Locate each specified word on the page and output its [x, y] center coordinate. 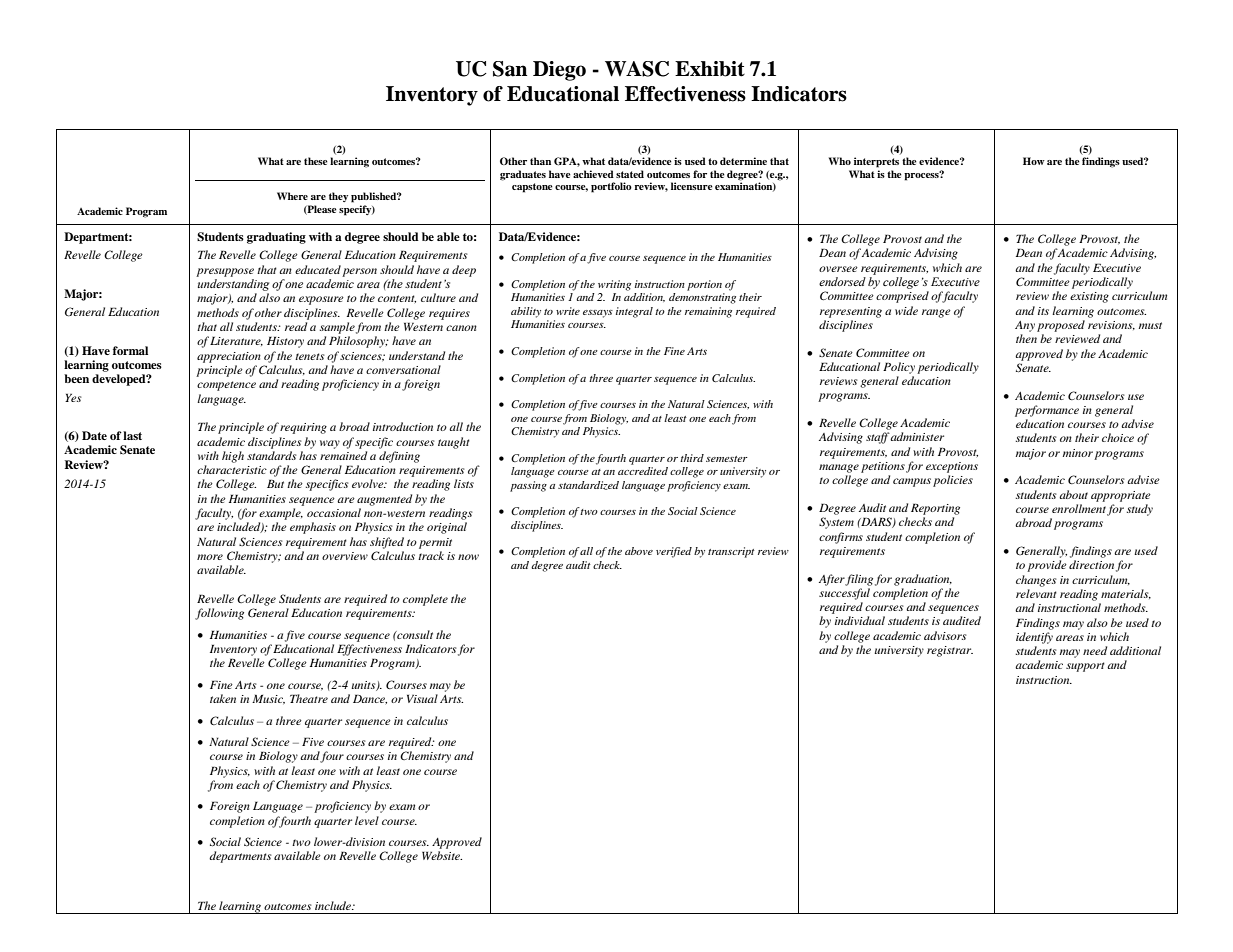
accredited [643, 471]
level [367, 820]
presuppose [225, 272]
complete [425, 600]
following [219, 614]
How [1034, 161]
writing [614, 285]
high [233, 457]
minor [1078, 453]
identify [1034, 638]
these [316, 161]
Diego [559, 71]
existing [1089, 297]
